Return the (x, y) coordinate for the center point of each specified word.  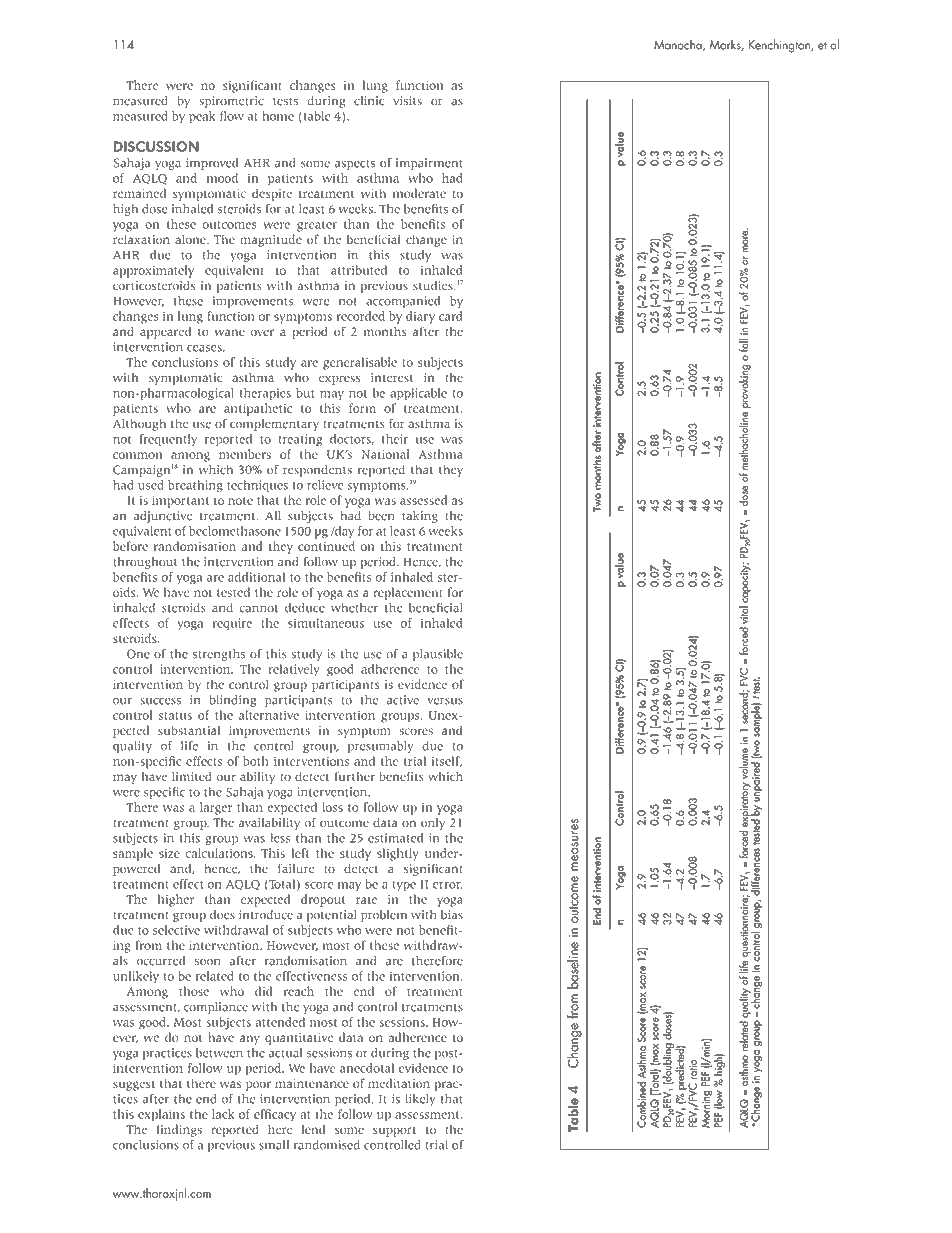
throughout (145, 563)
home (278, 116)
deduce (305, 608)
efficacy (275, 1115)
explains (161, 1115)
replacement (408, 593)
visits (407, 101)
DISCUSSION (156, 146)
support (394, 1131)
